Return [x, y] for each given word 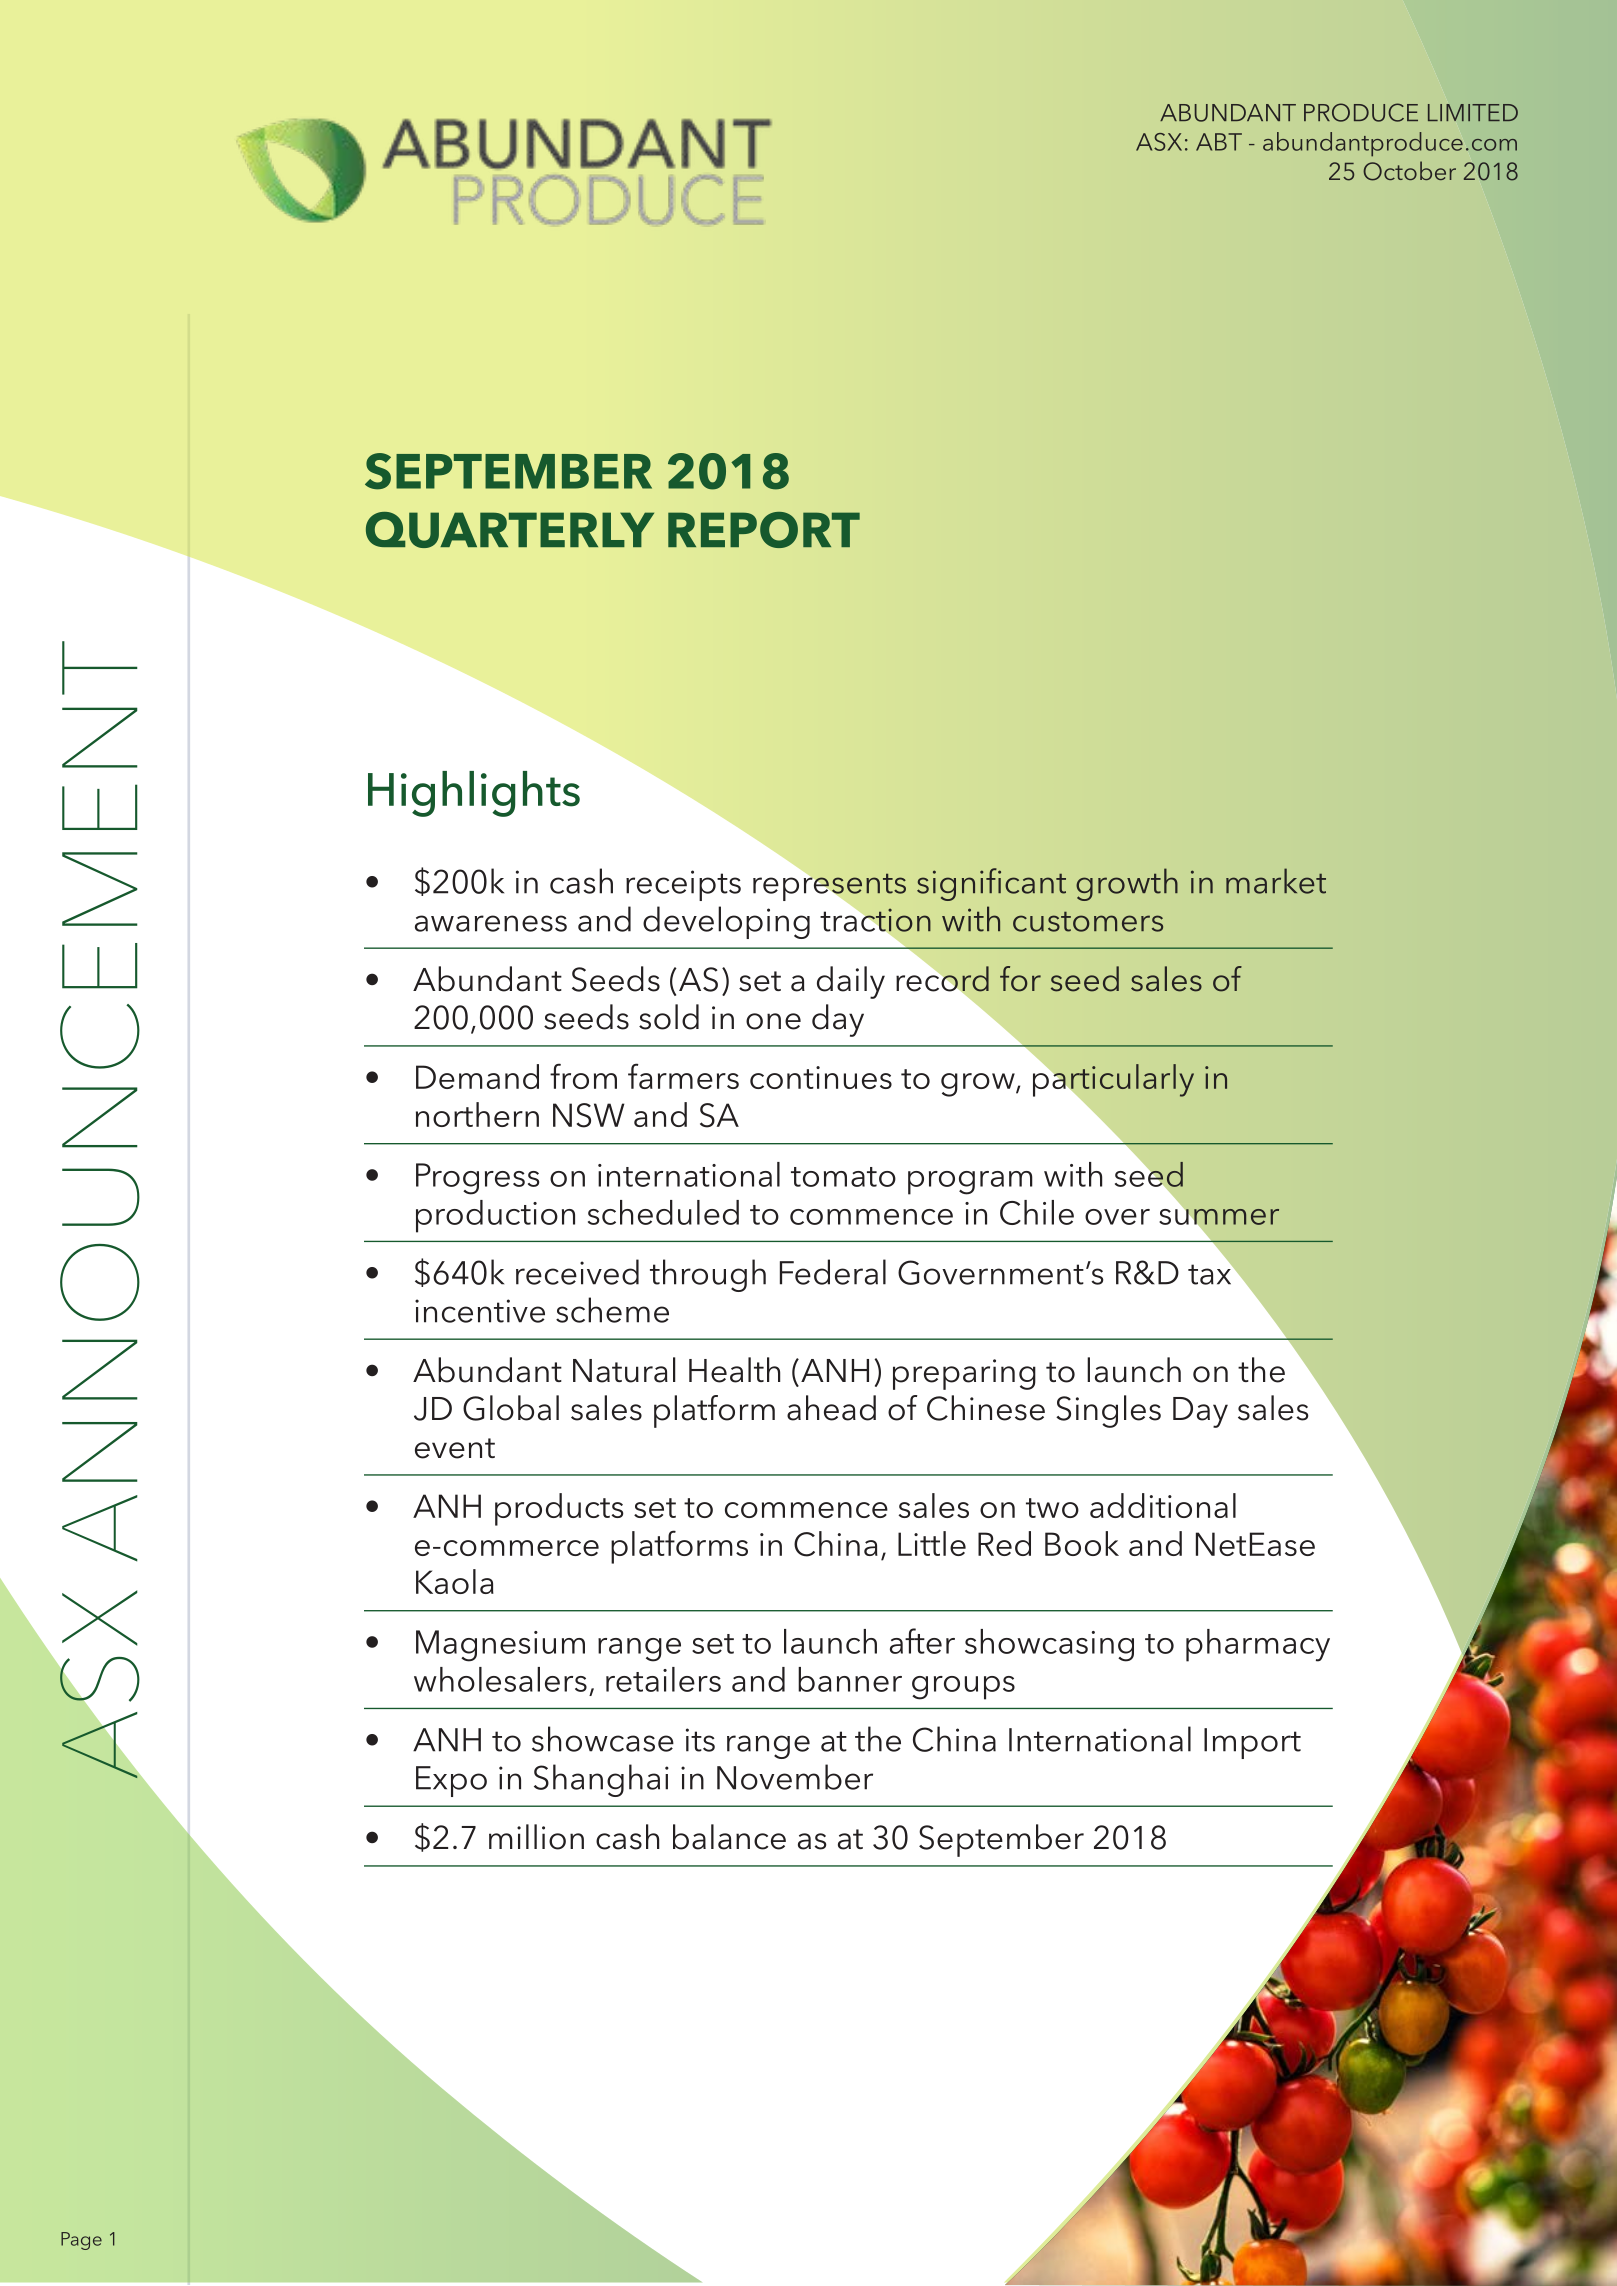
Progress [477, 1179]
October [1409, 171]
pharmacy [1258, 1645]
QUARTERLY [510, 530]
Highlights [474, 794]
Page [81, 2241]
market [1276, 881]
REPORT [764, 530]
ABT [1219, 142]
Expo [451, 1781]
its [700, 1740]
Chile [1037, 1212]
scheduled [663, 1212]
